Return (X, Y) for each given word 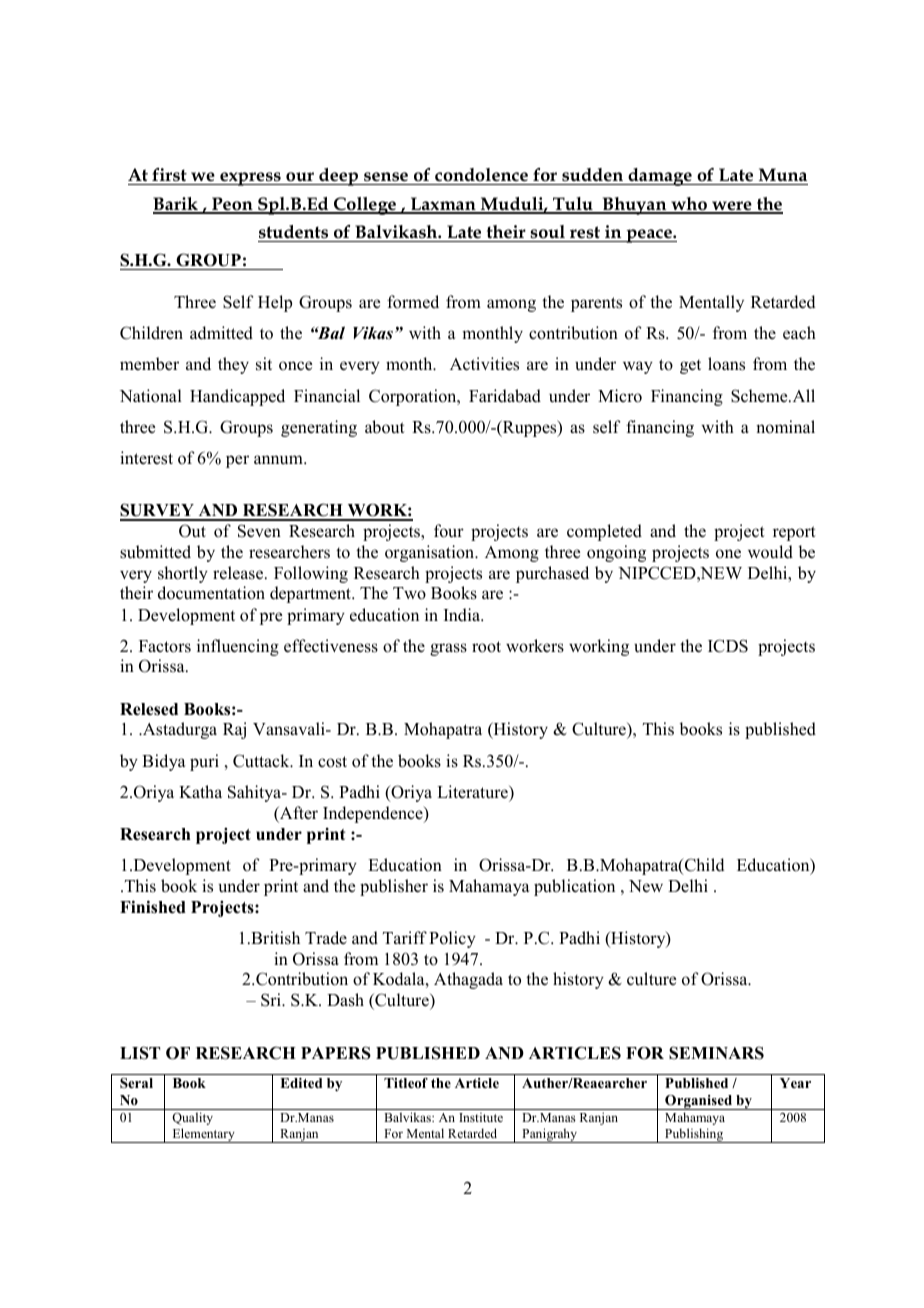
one (728, 554)
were (732, 207)
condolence (481, 175)
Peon (232, 205)
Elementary (203, 1135)
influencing (238, 647)
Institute (481, 1117)
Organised (698, 1102)
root (486, 647)
